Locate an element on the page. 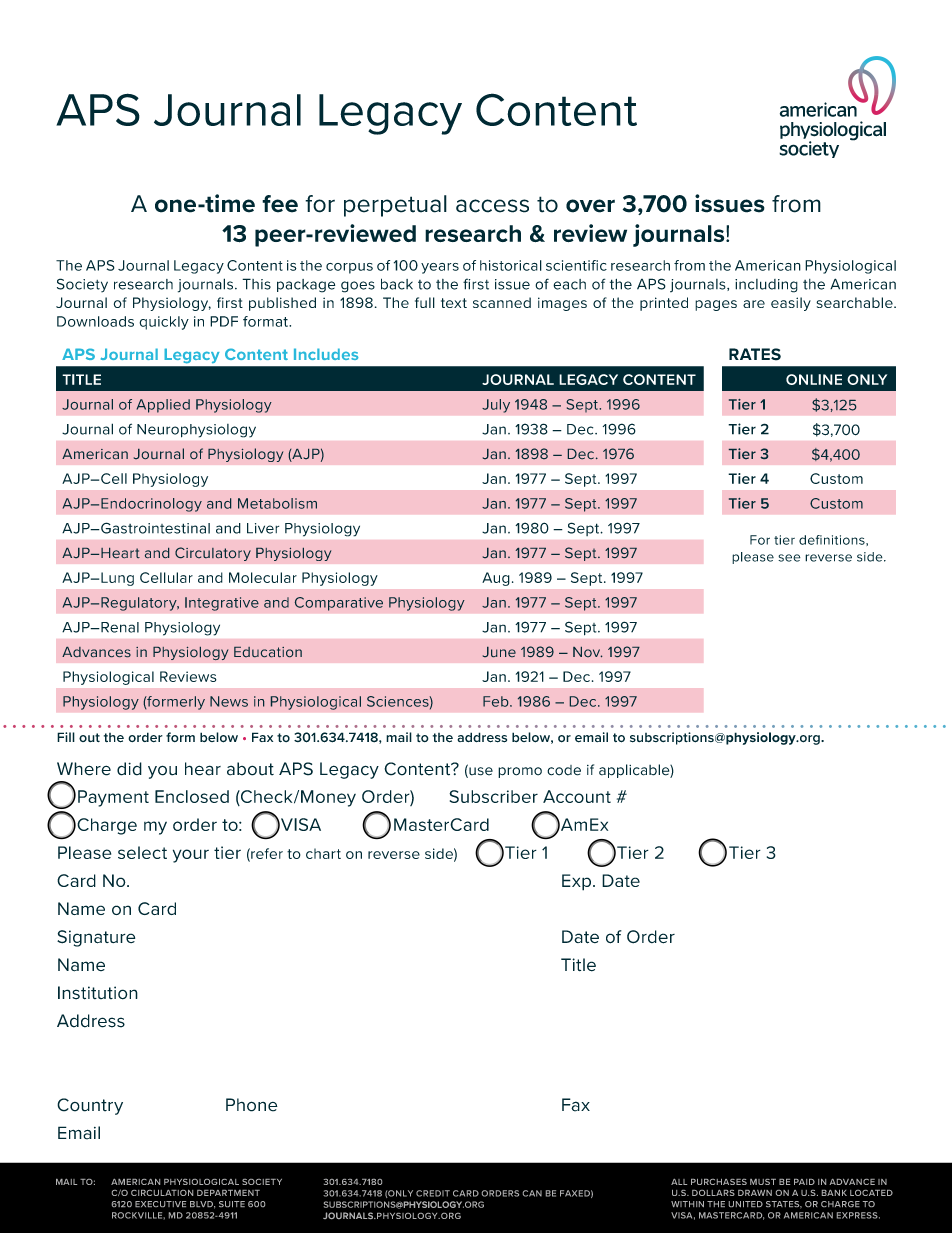  Account is located at coordinates (577, 796).
